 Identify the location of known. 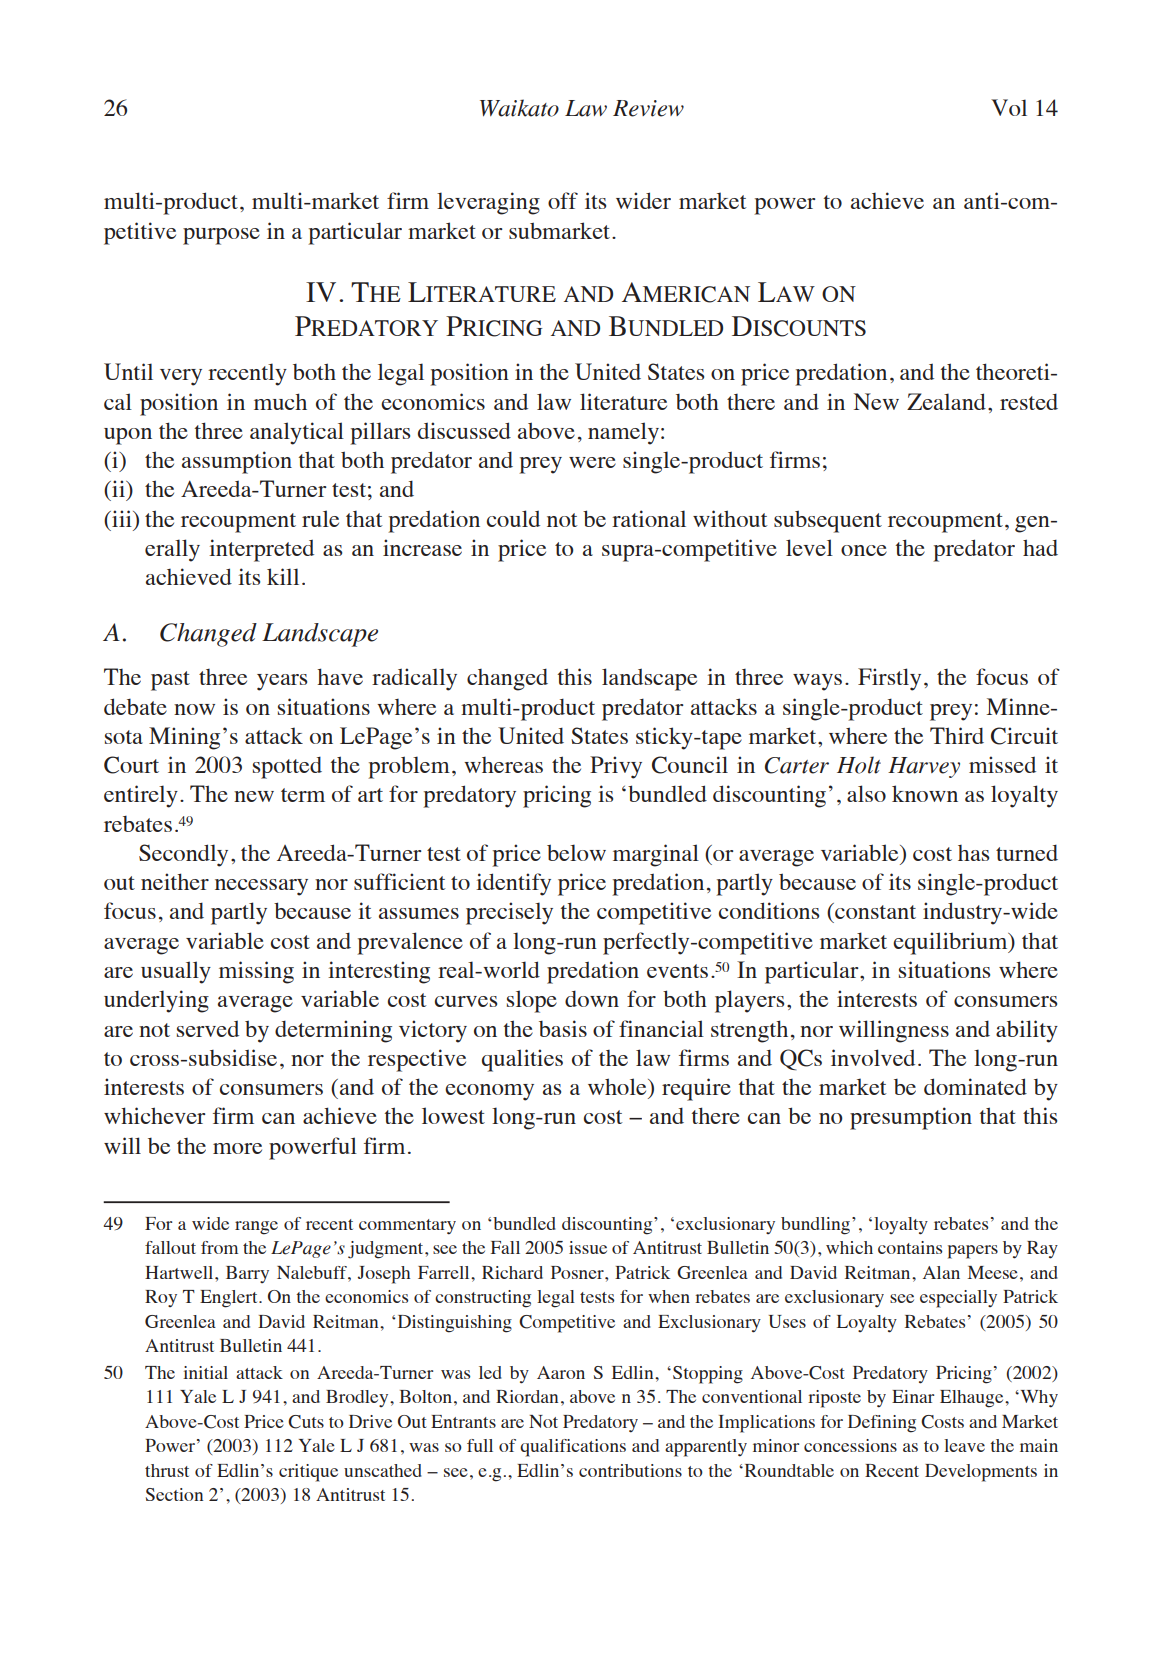
(925, 793).
